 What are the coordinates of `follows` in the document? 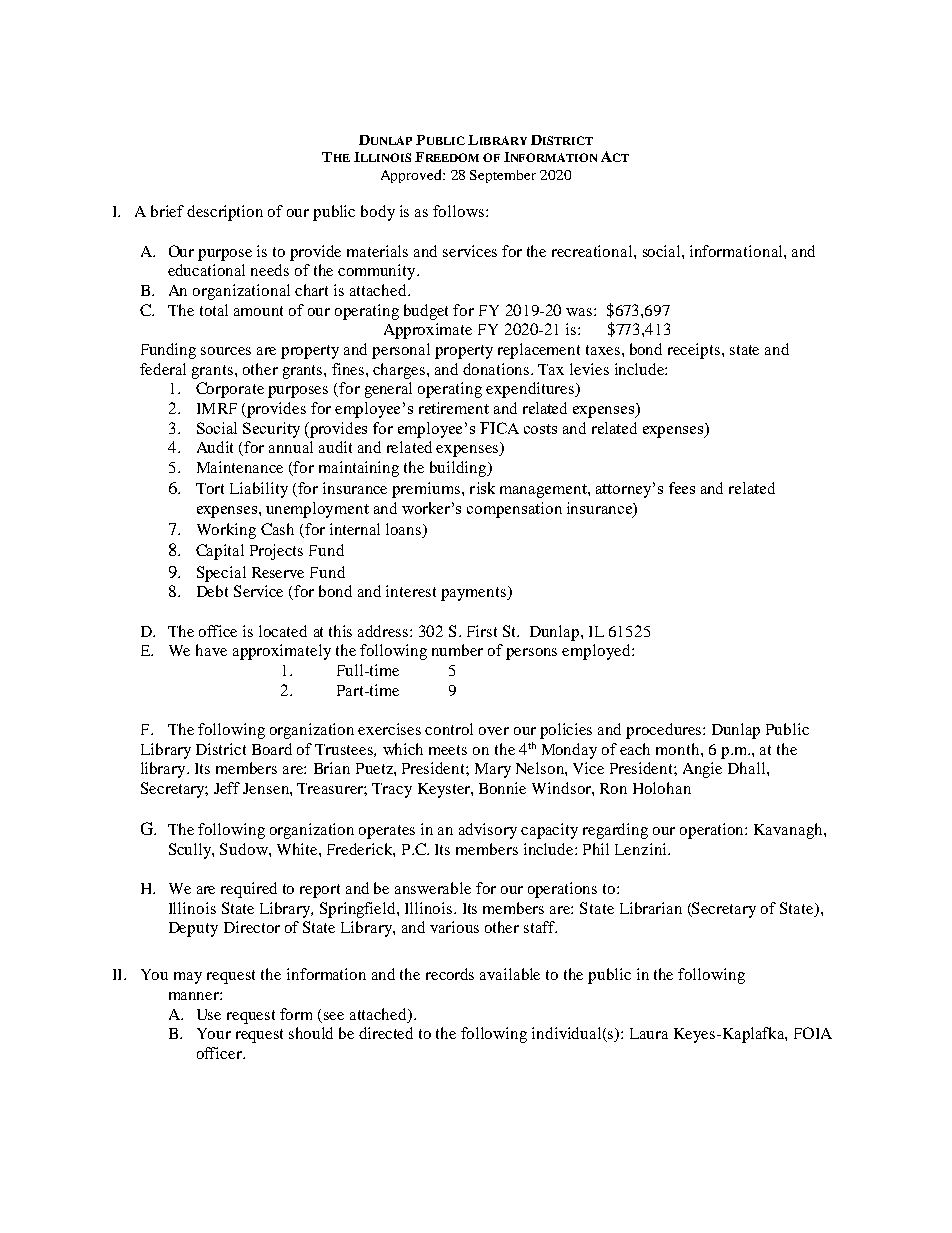 It's located at (460, 211).
